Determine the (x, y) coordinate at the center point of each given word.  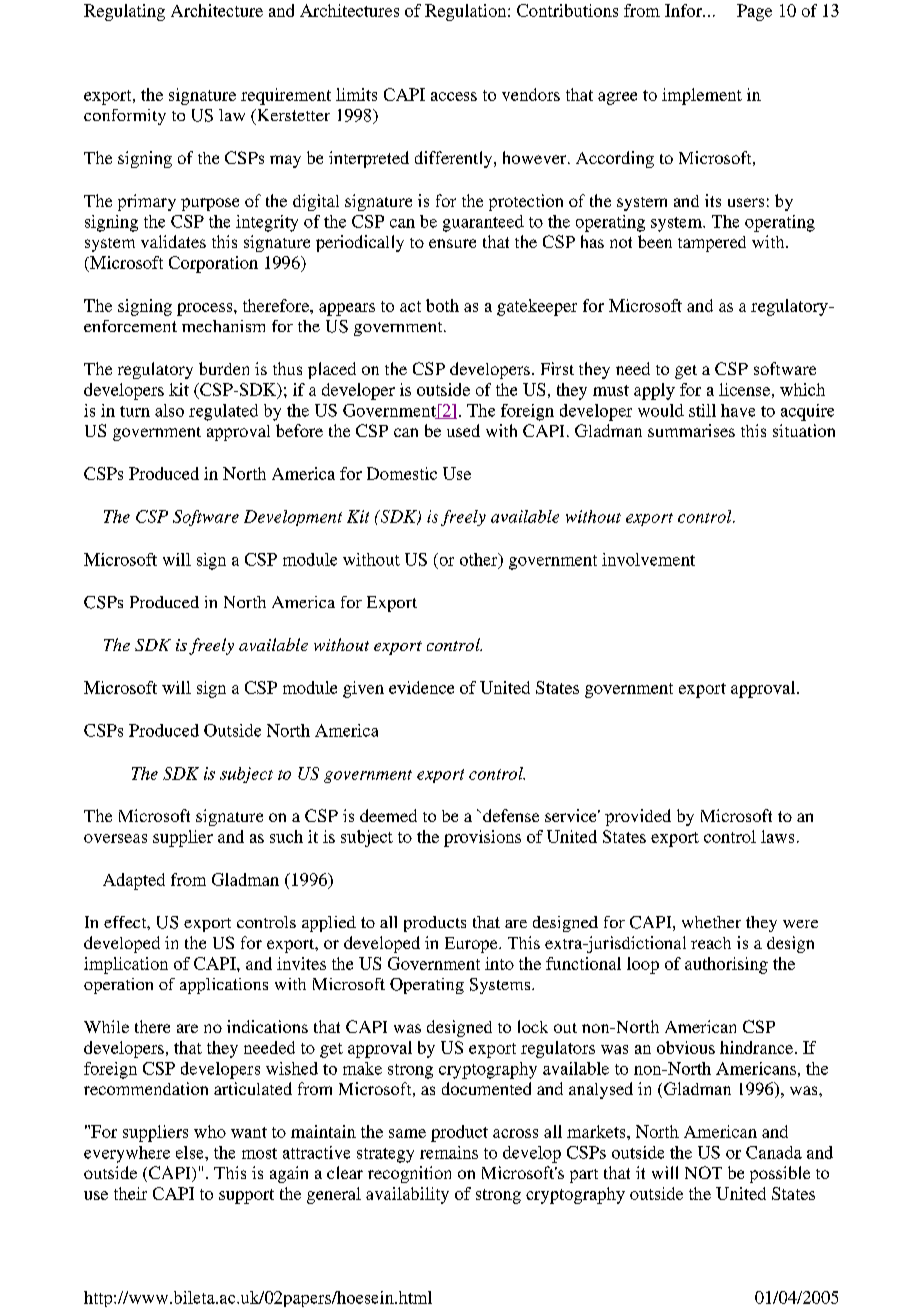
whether (711, 922)
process (206, 309)
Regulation (467, 12)
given (363, 689)
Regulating (124, 12)
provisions (482, 838)
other (480, 560)
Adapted (134, 881)
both (442, 305)
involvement (648, 559)
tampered (712, 244)
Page (754, 12)
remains (449, 1152)
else (191, 1152)
